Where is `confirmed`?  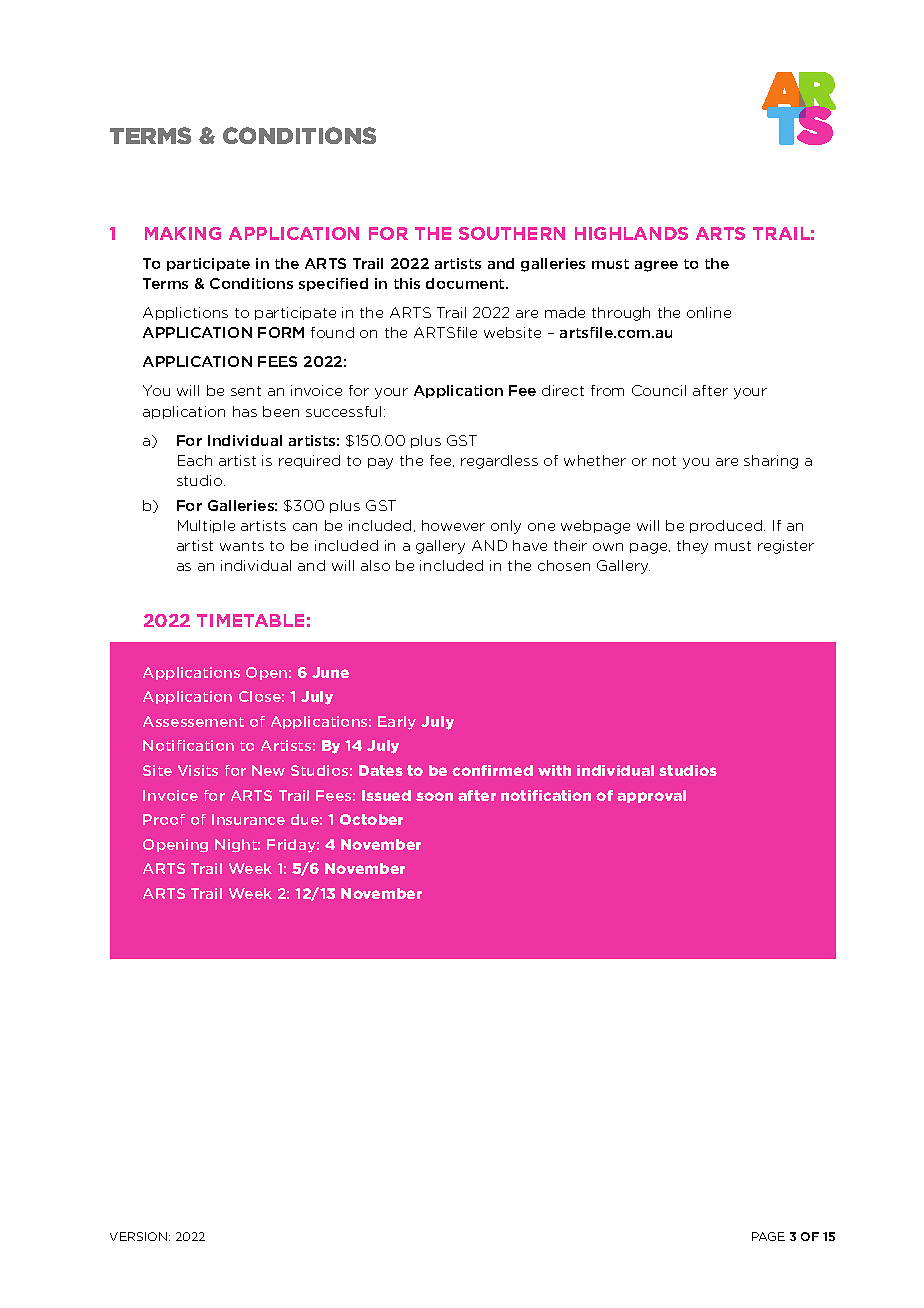 confirmed is located at coordinates (492, 770).
